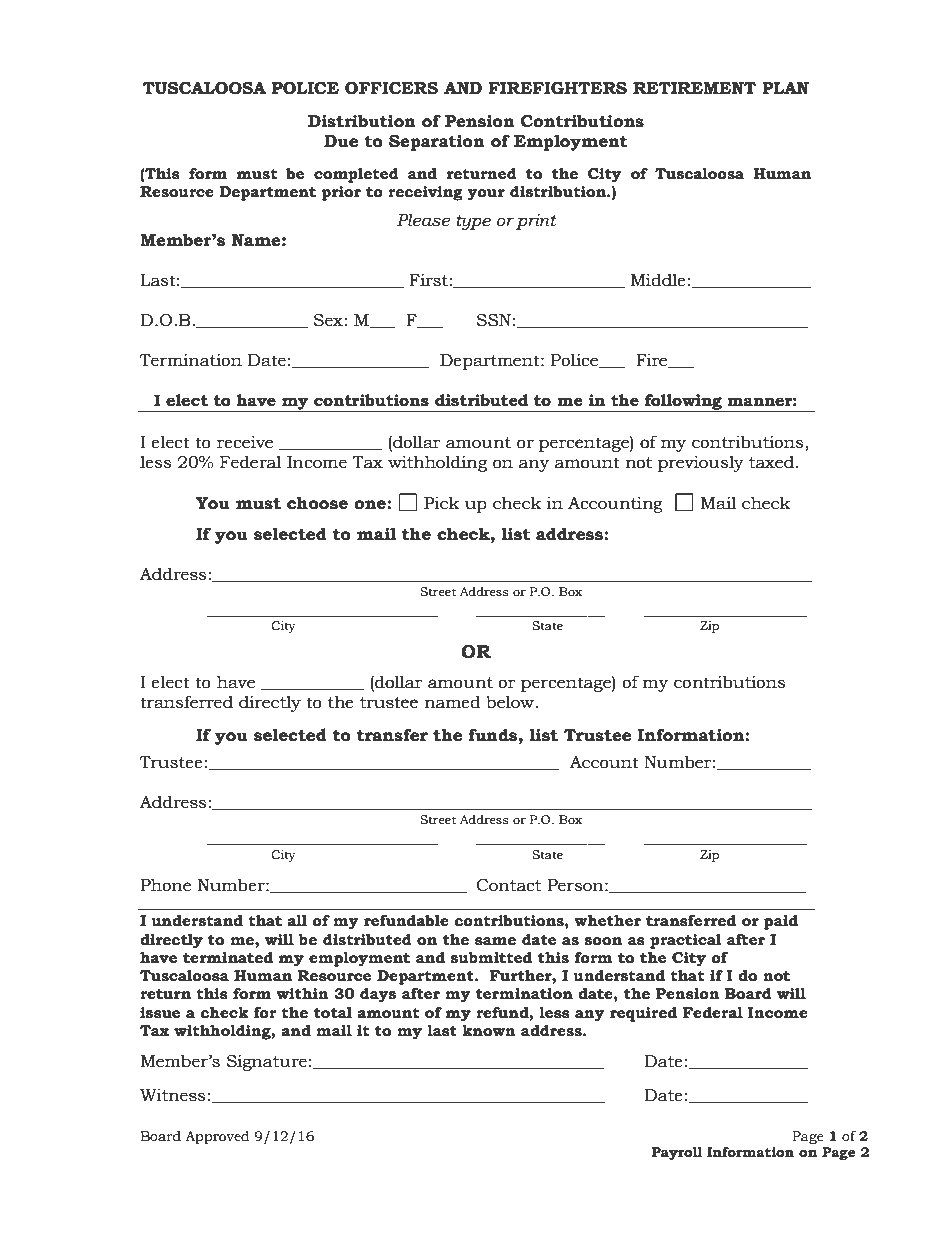  What do you see at coordinates (676, 1153) in the page?
I see `Payroll` at bounding box center [676, 1153].
